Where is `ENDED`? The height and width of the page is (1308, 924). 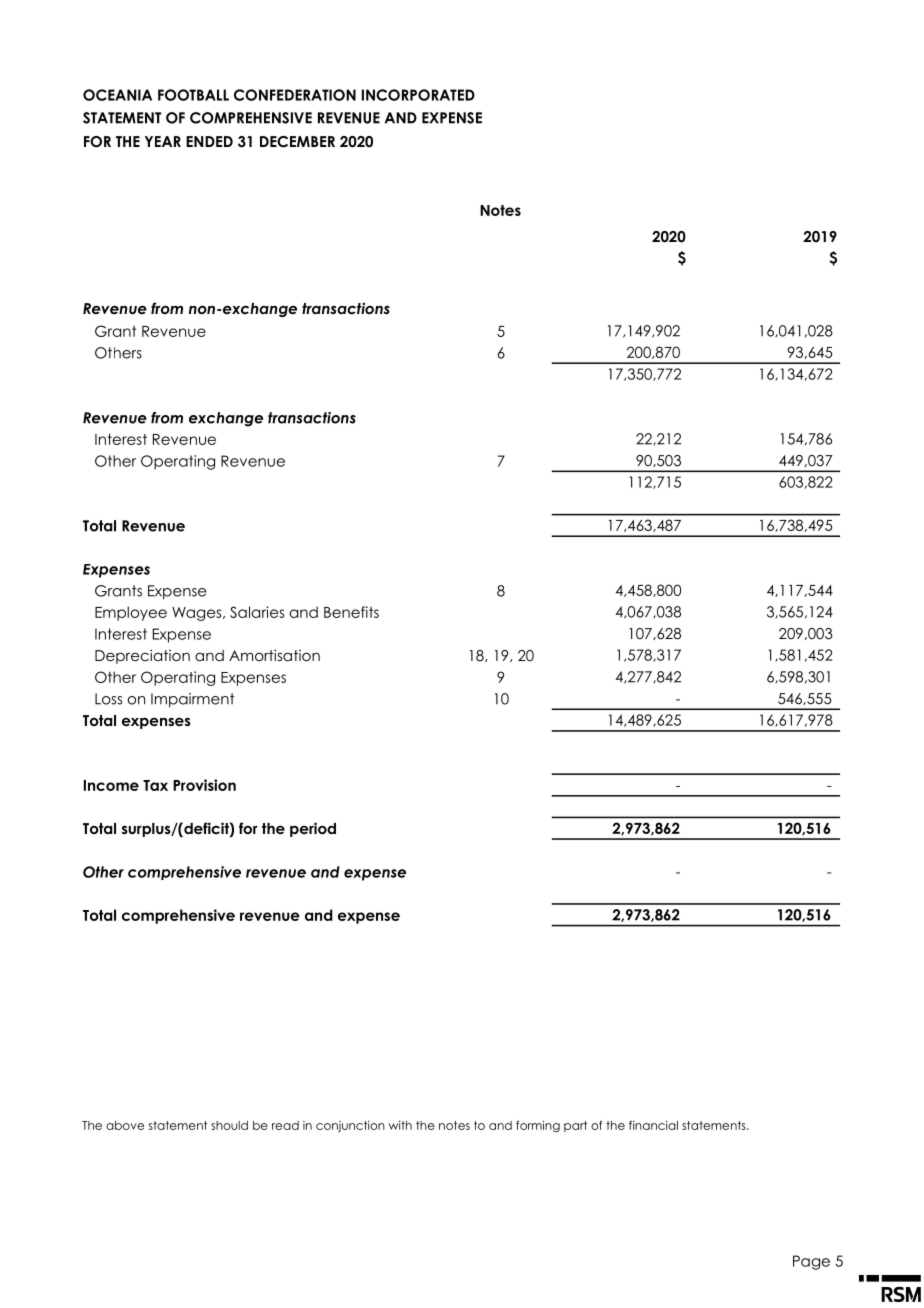
ENDED is located at coordinates (209, 141).
